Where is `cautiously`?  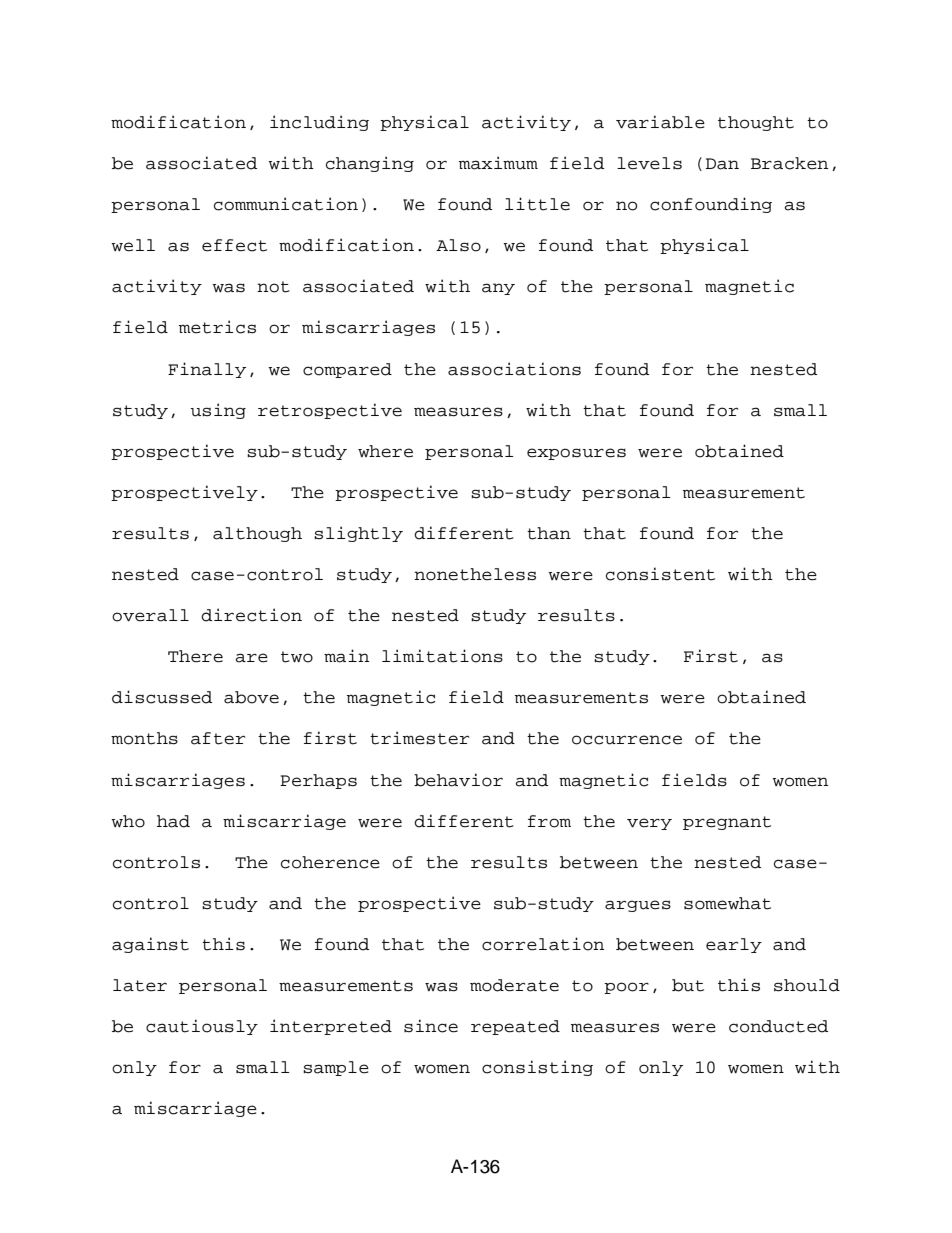
cautiously is located at coordinates (202, 1027).
